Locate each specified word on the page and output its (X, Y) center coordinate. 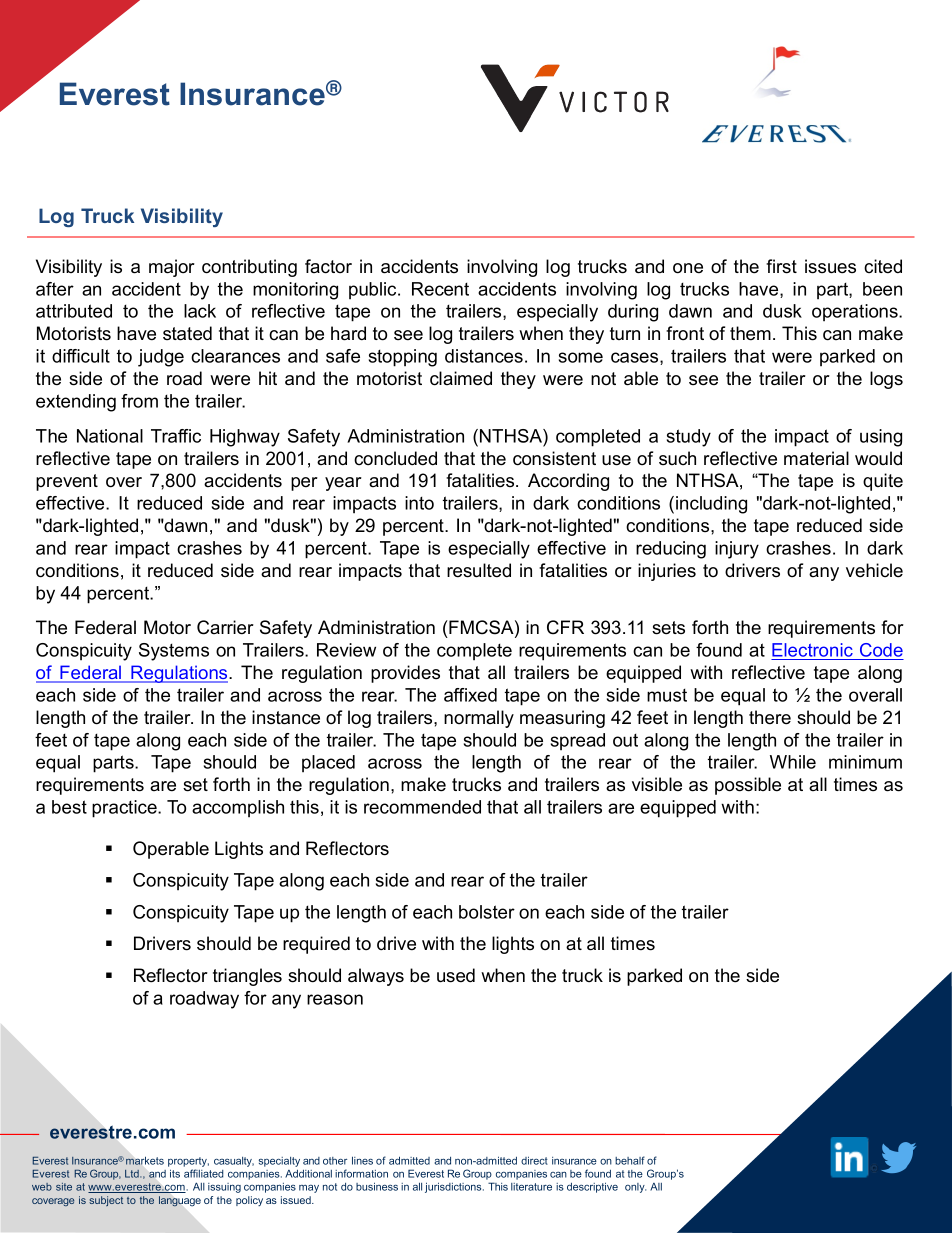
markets (145, 1160)
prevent (67, 482)
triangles (247, 977)
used (456, 975)
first (781, 266)
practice (125, 809)
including (711, 505)
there (770, 717)
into (419, 503)
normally (479, 719)
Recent (440, 289)
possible (748, 786)
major (172, 268)
